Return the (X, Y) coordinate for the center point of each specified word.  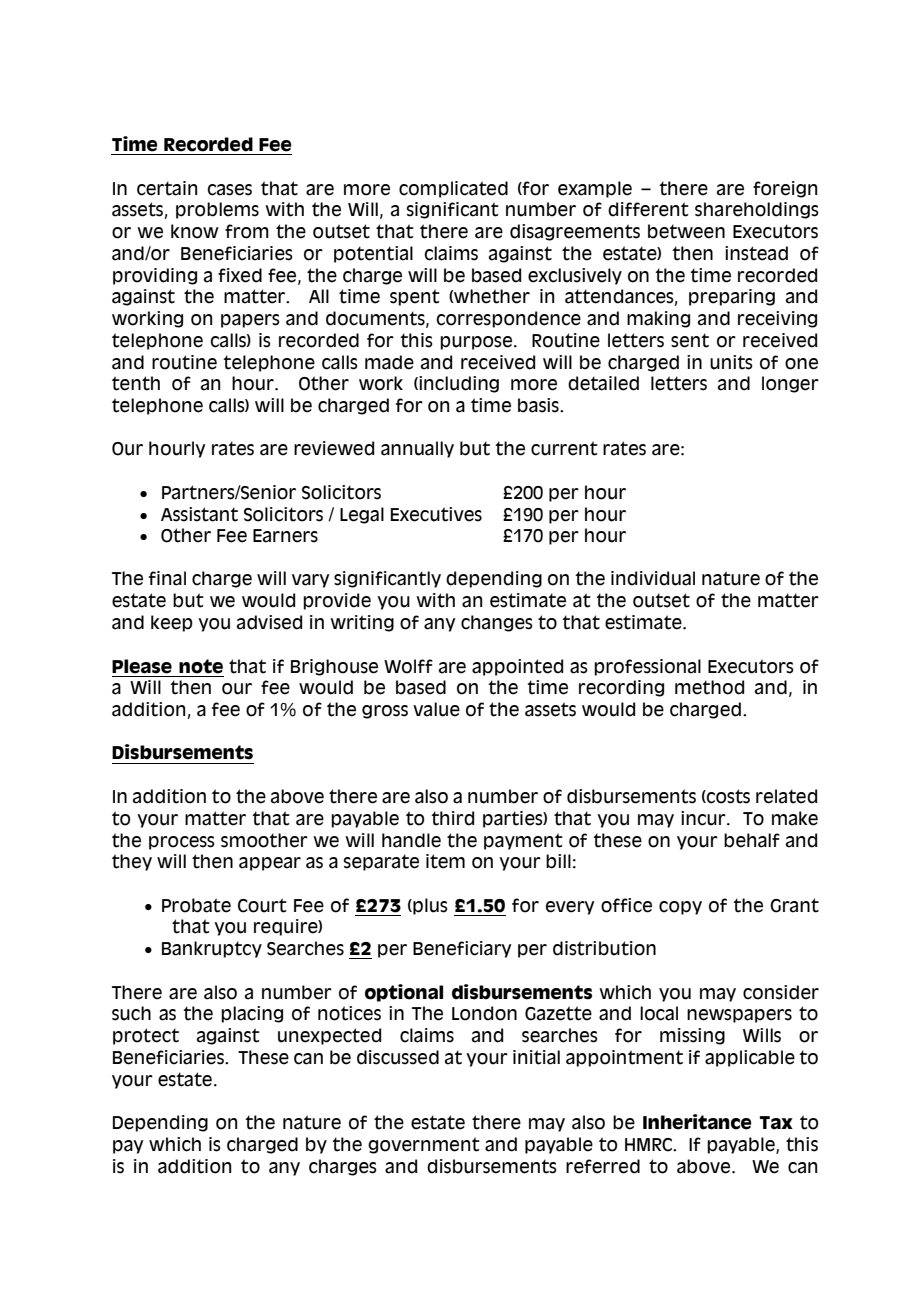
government (424, 1145)
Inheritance (697, 1122)
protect (146, 1036)
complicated (453, 189)
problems (217, 210)
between (686, 231)
